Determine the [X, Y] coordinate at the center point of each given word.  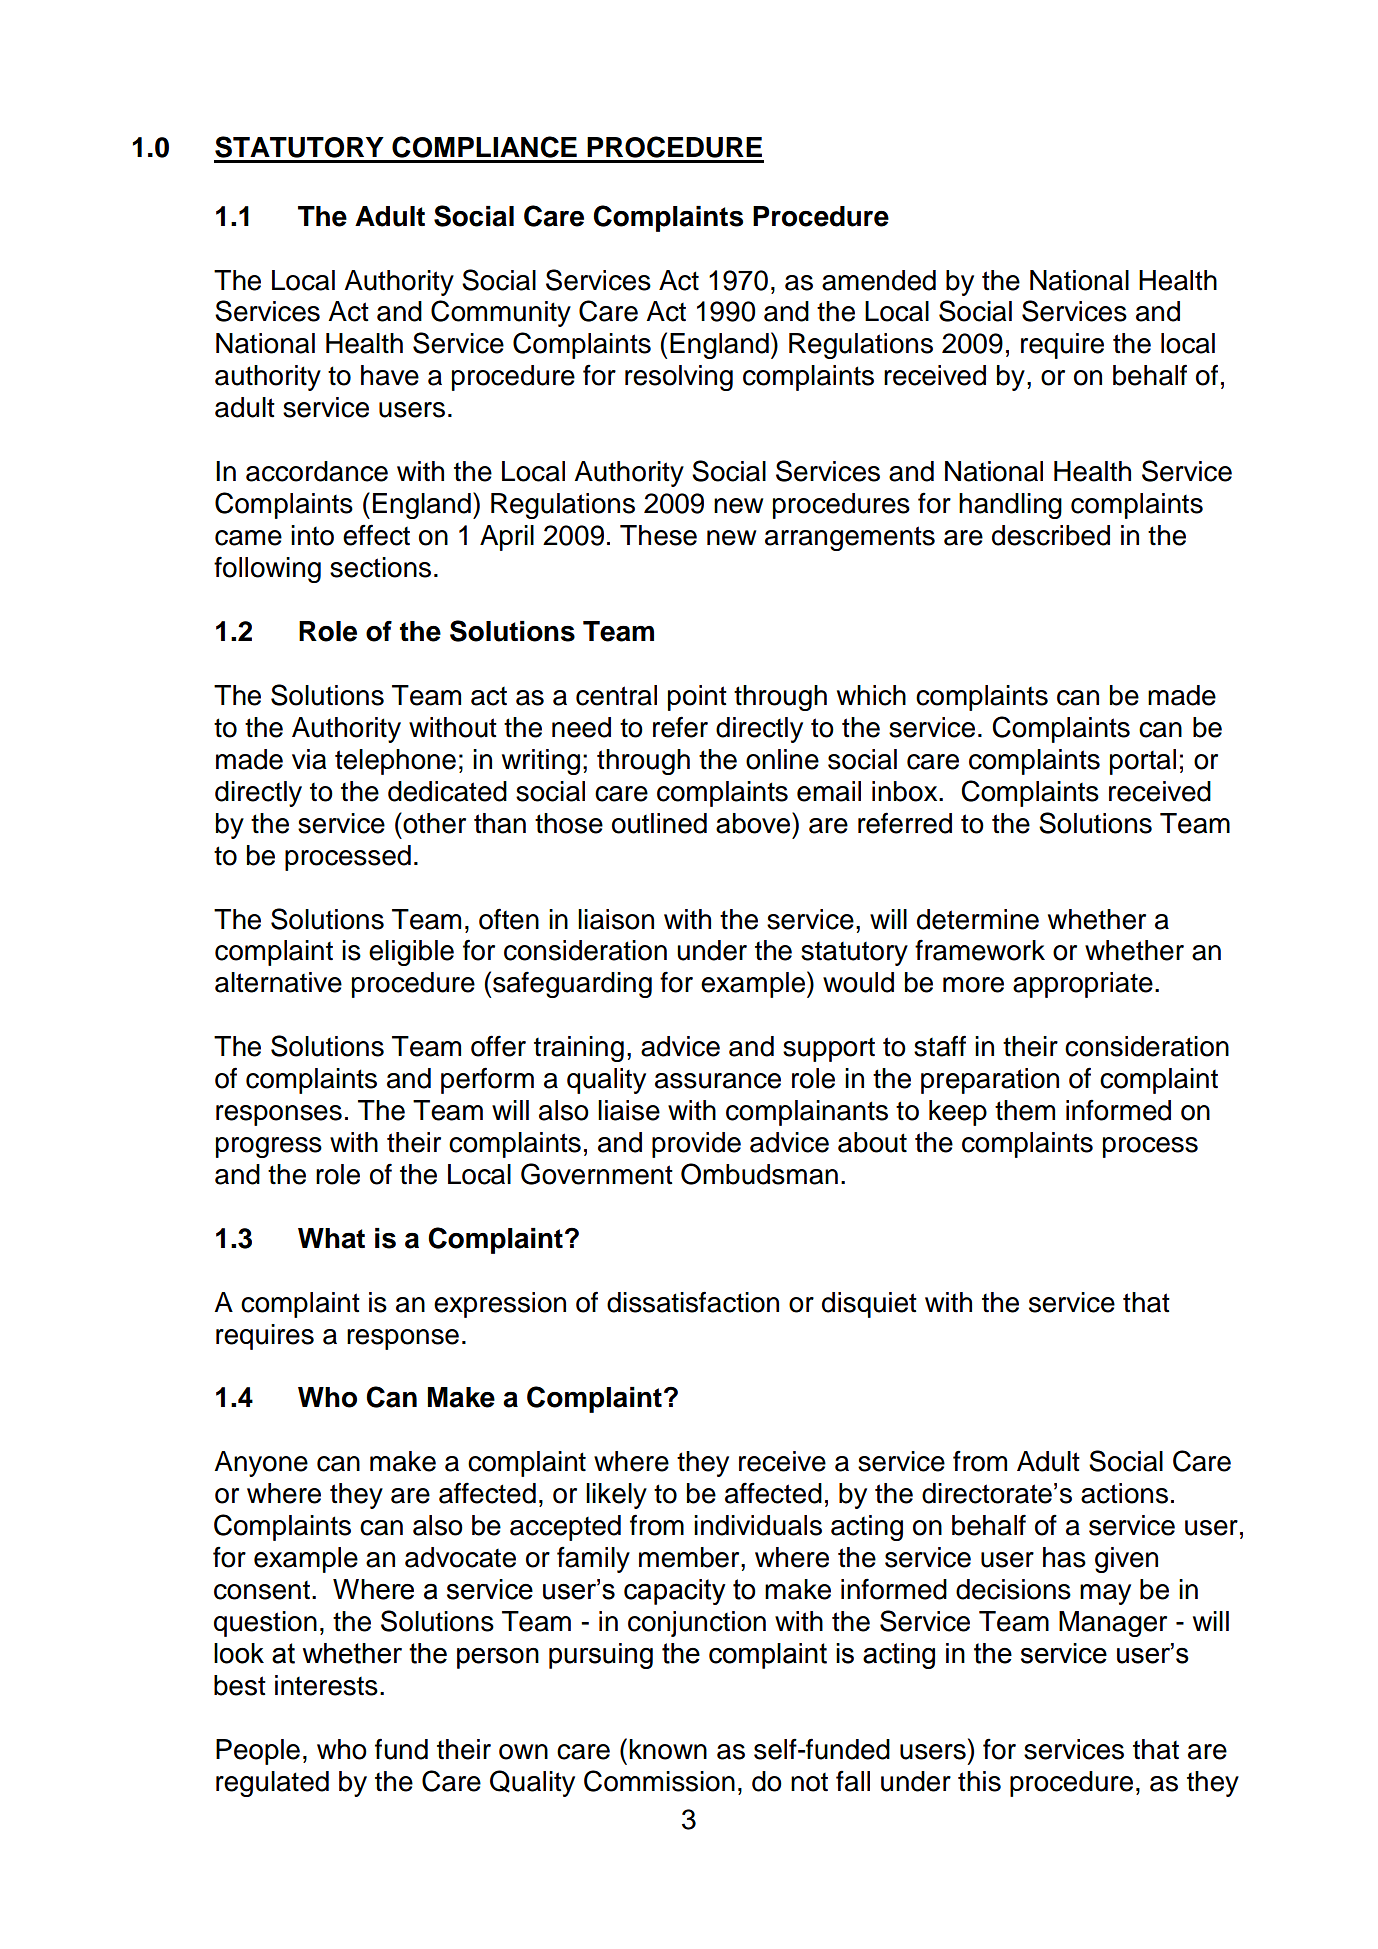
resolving [679, 378]
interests [326, 1685]
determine [978, 919]
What [331, 1238]
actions [1124, 1493]
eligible [411, 953]
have [390, 375]
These [658, 535]
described [1051, 535]
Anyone [261, 1464]
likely [616, 1496]
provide [696, 1145]
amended [879, 280]
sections [380, 567]
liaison [616, 919]
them [1025, 1110]
